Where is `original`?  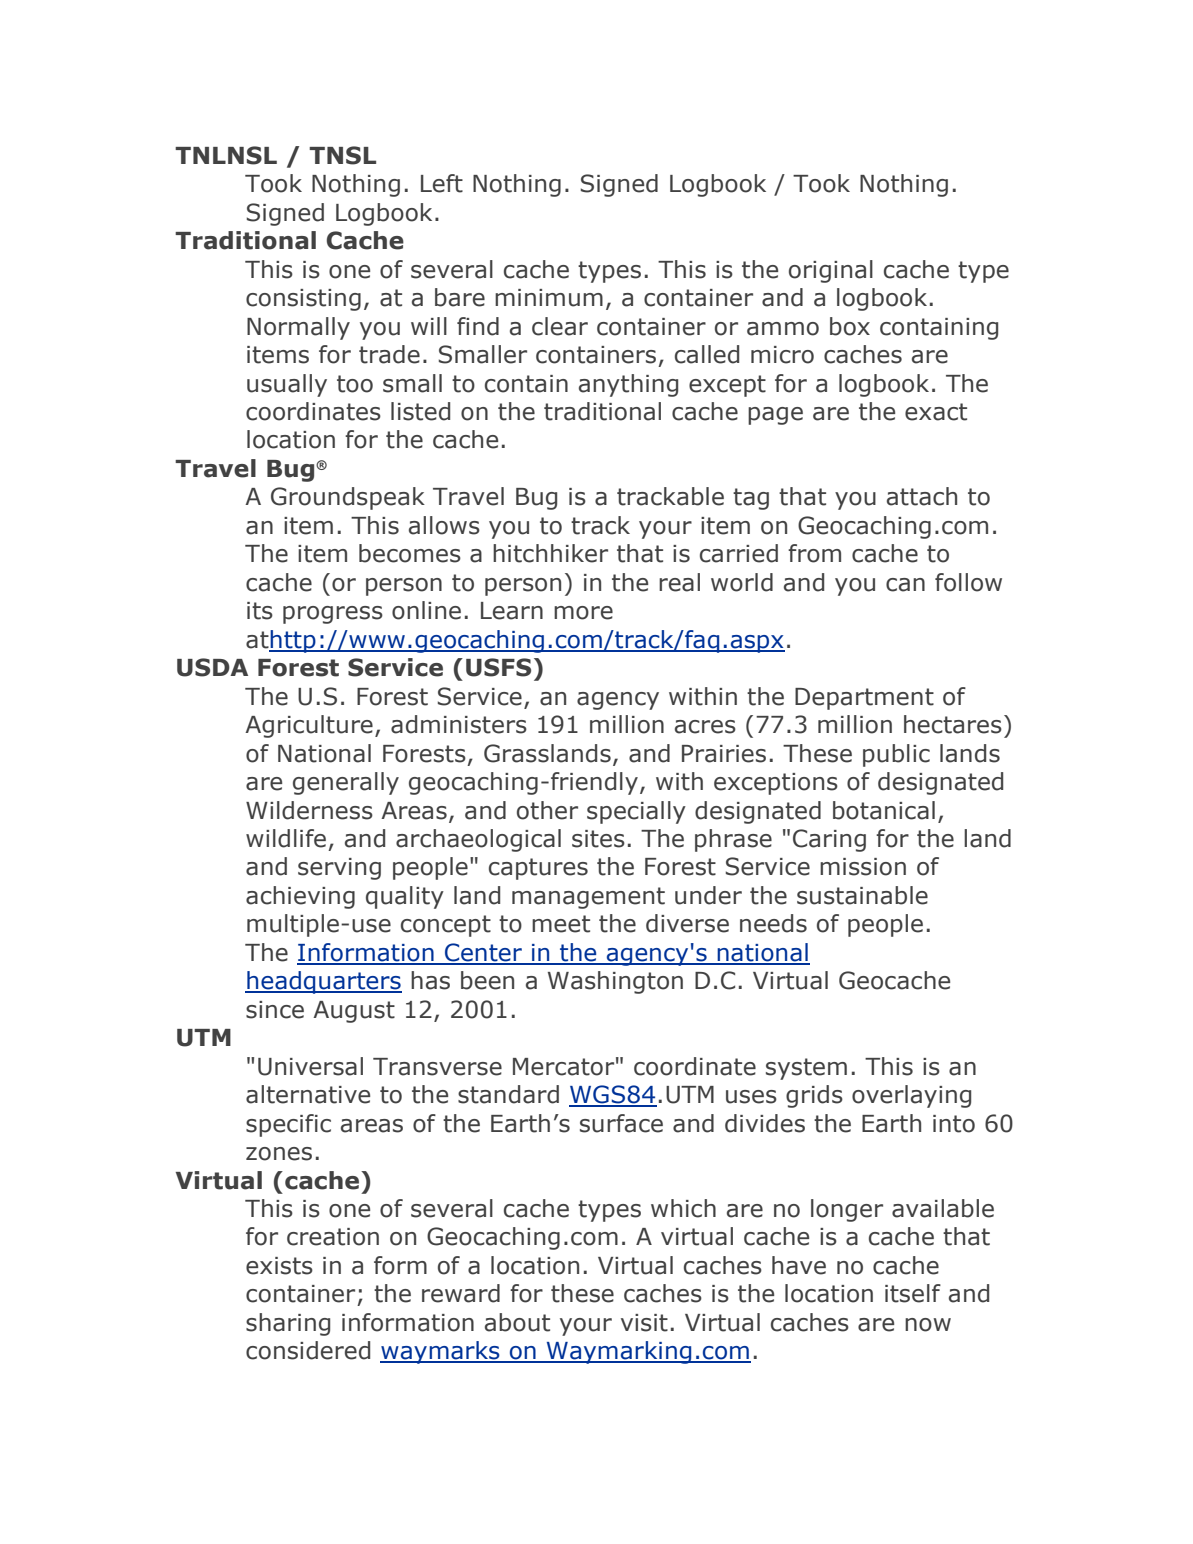
original is located at coordinates (831, 271).
